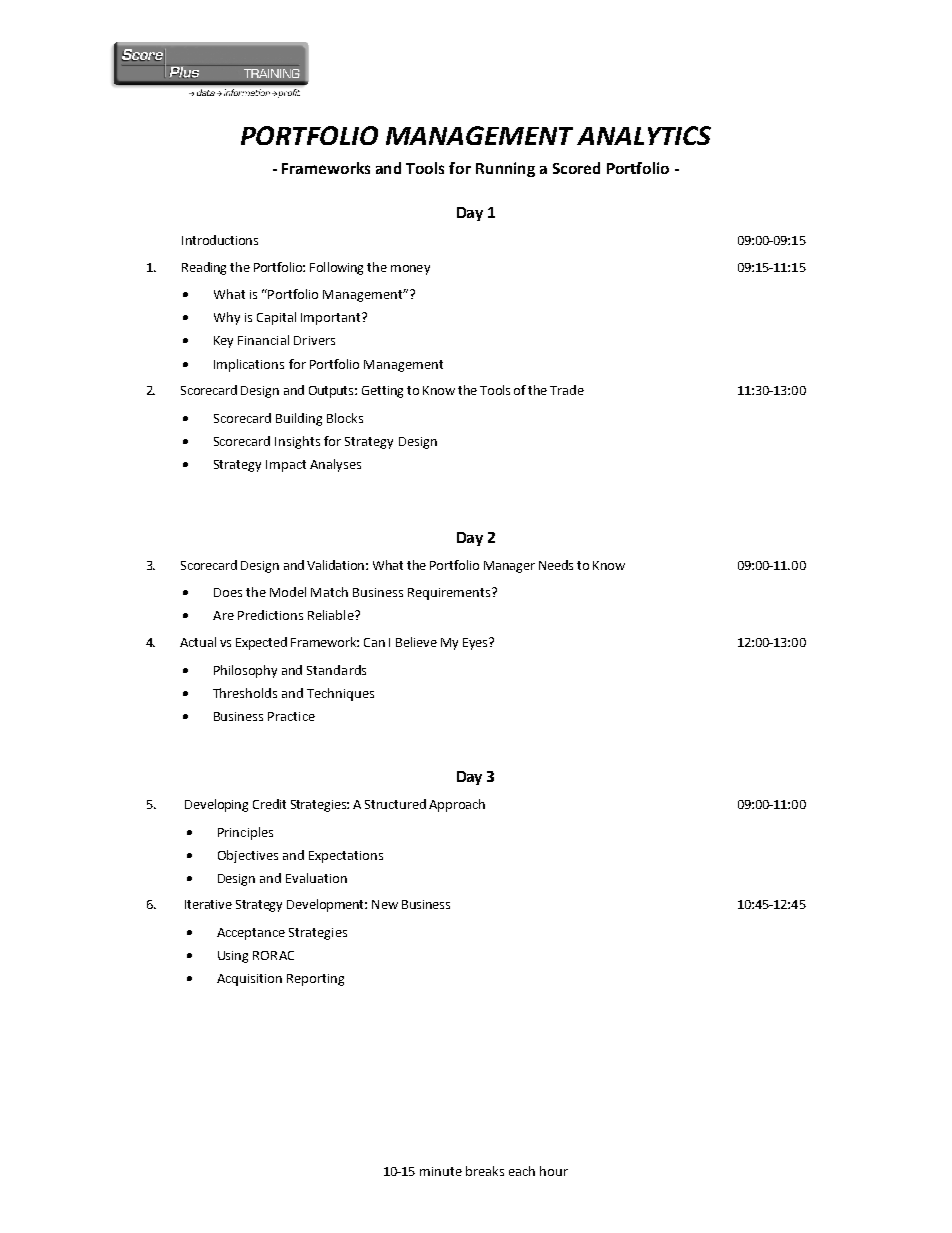  I want to click on Approach, so click(457, 805).
